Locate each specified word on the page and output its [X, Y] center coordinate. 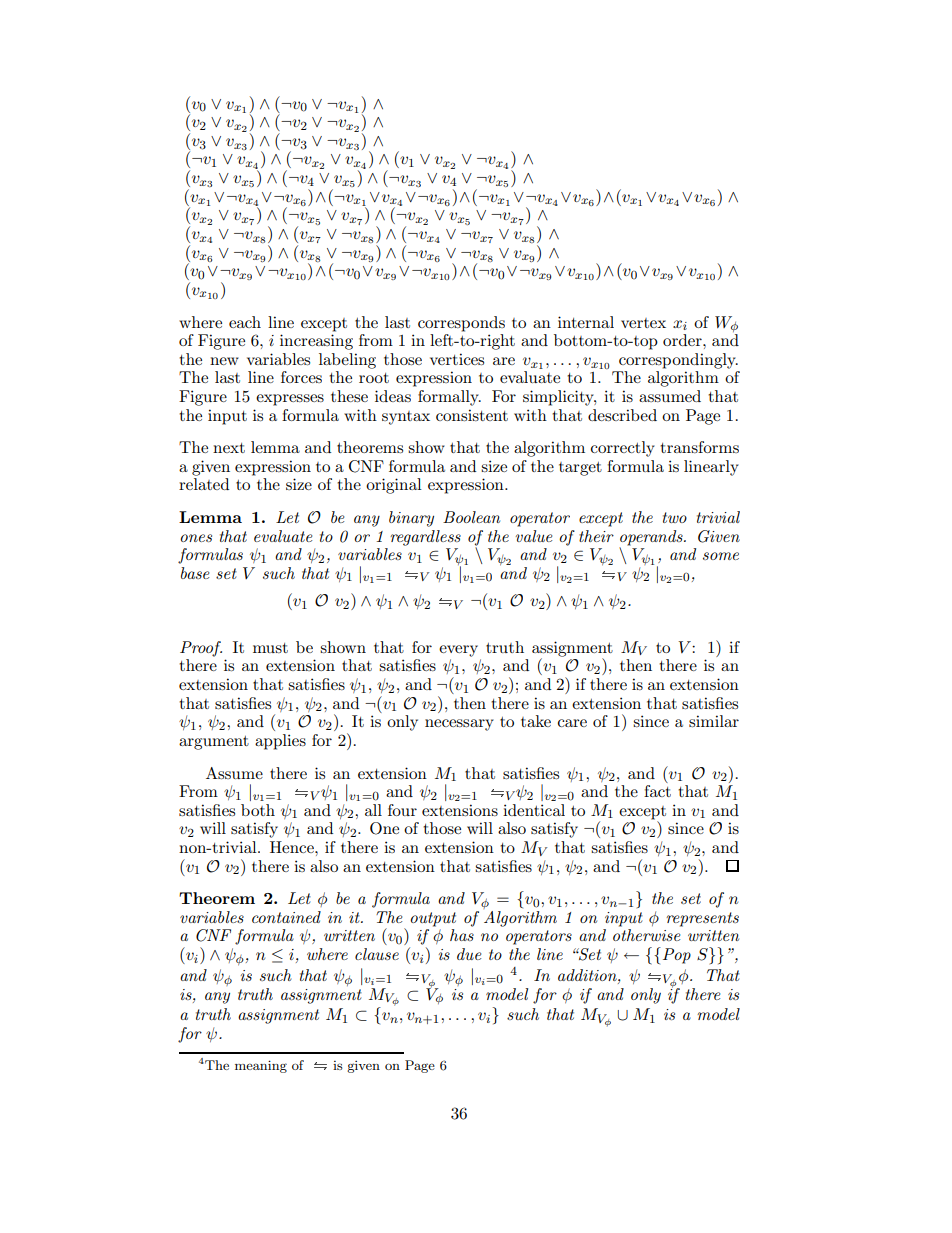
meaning [261, 1066]
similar [714, 721]
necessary [459, 725]
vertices [457, 359]
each [245, 322]
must [270, 648]
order [683, 340]
